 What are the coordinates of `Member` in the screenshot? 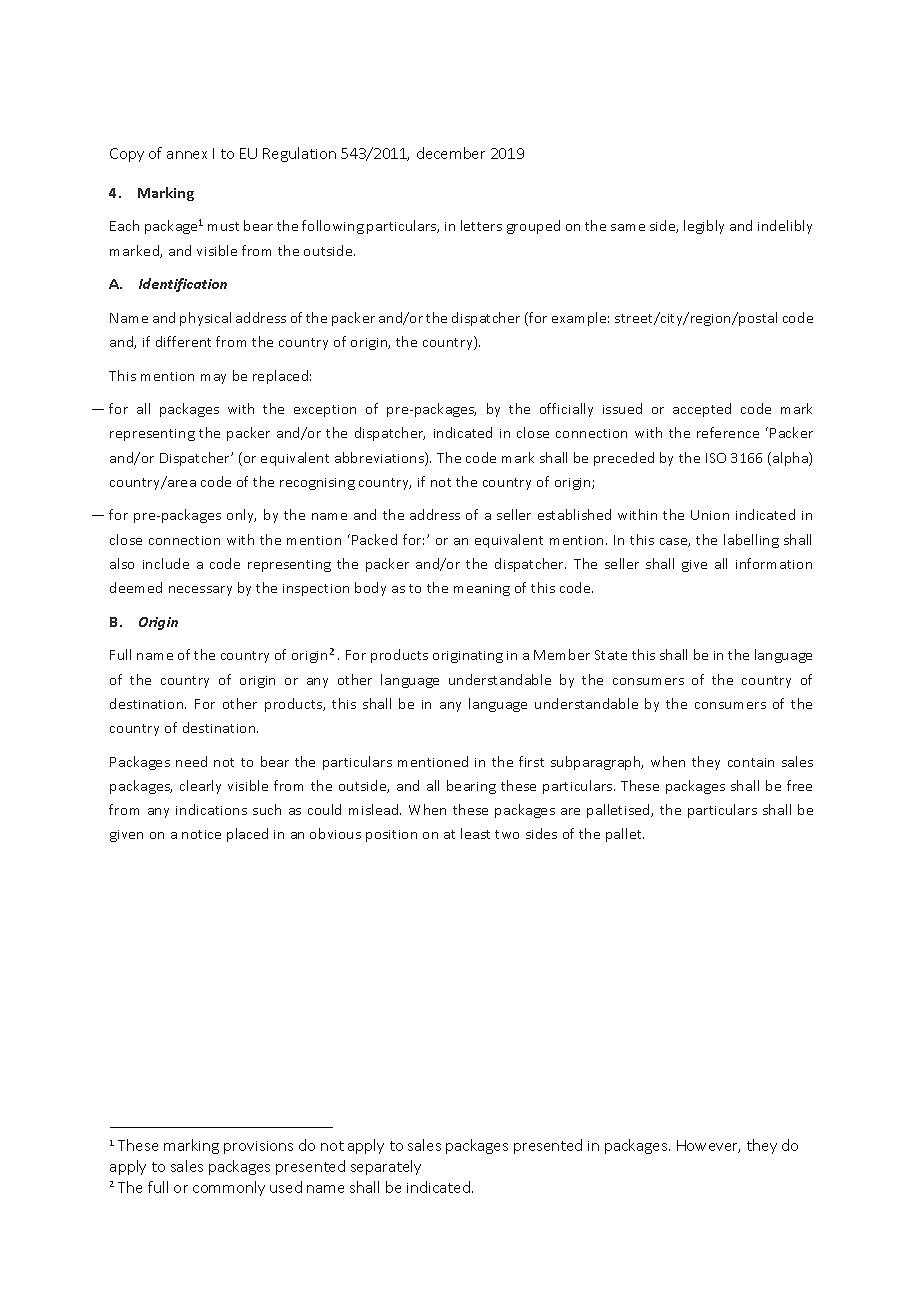 It's located at (562, 654).
